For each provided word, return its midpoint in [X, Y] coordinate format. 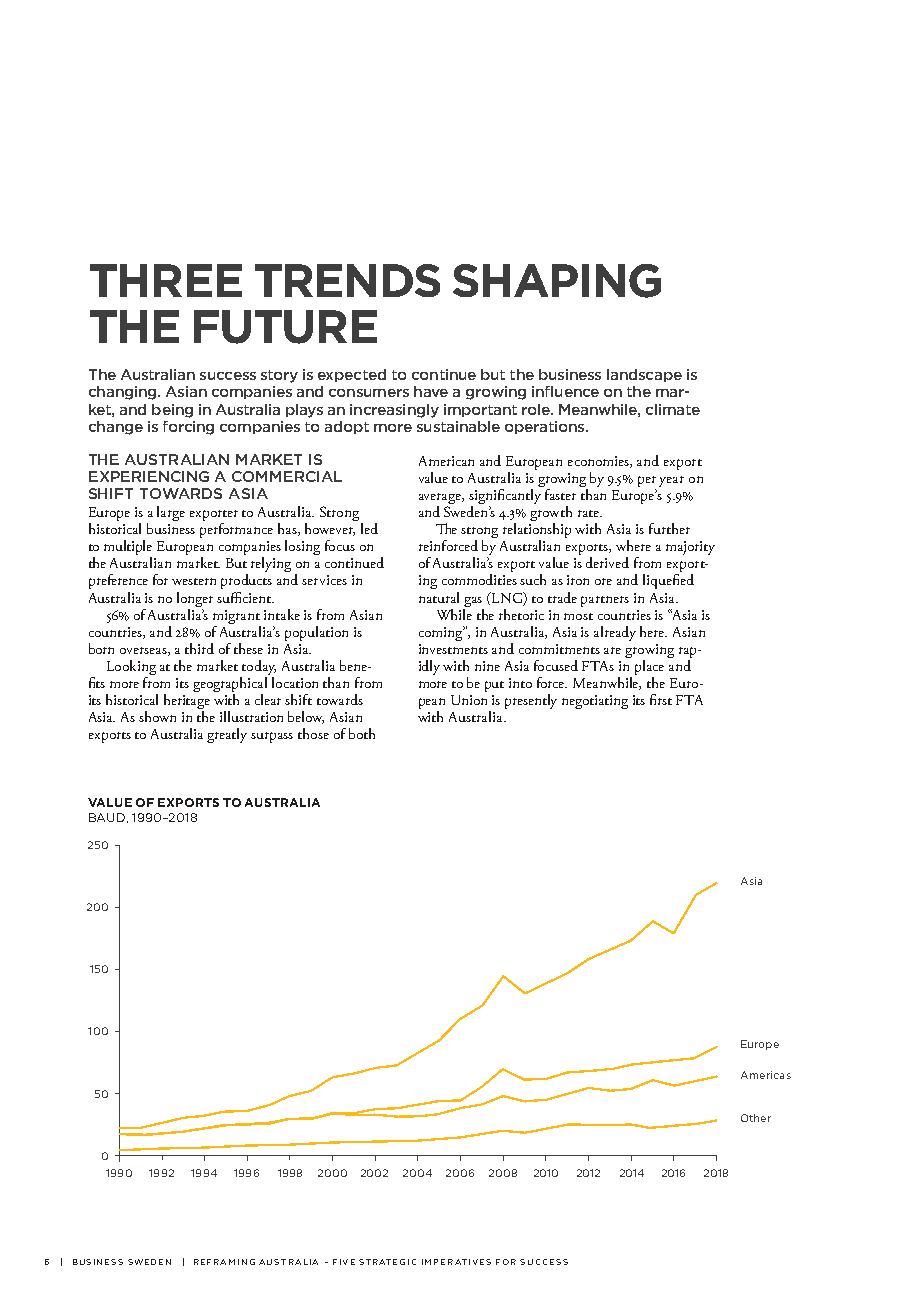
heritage [187, 703]
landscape [644, 375]
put [494, 686]
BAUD [108, 818]
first [661, 699]
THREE [166, 280]
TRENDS [347, 280]
